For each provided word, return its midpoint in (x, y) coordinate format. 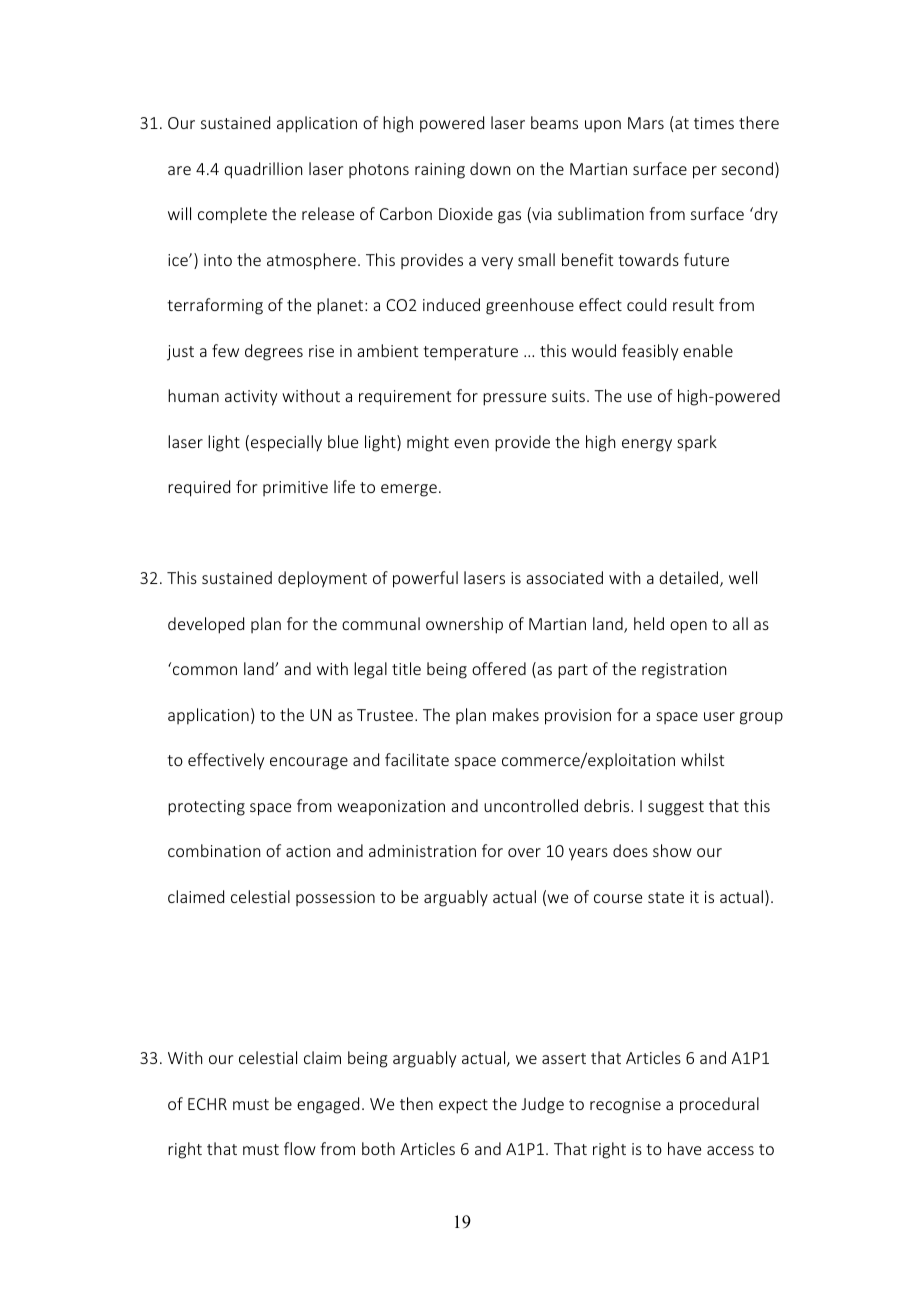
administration (422, 850)
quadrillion (263, 170)
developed (206, 625)
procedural (719, 1105)
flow (300, 1148)
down (490, 168)
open (688, 627)
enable (708, 350)
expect (463, 1106)
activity (251, 398)
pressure (514, 399)
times (714, 123)
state (666, 897)
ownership (464, 625)
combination (214, 850)
